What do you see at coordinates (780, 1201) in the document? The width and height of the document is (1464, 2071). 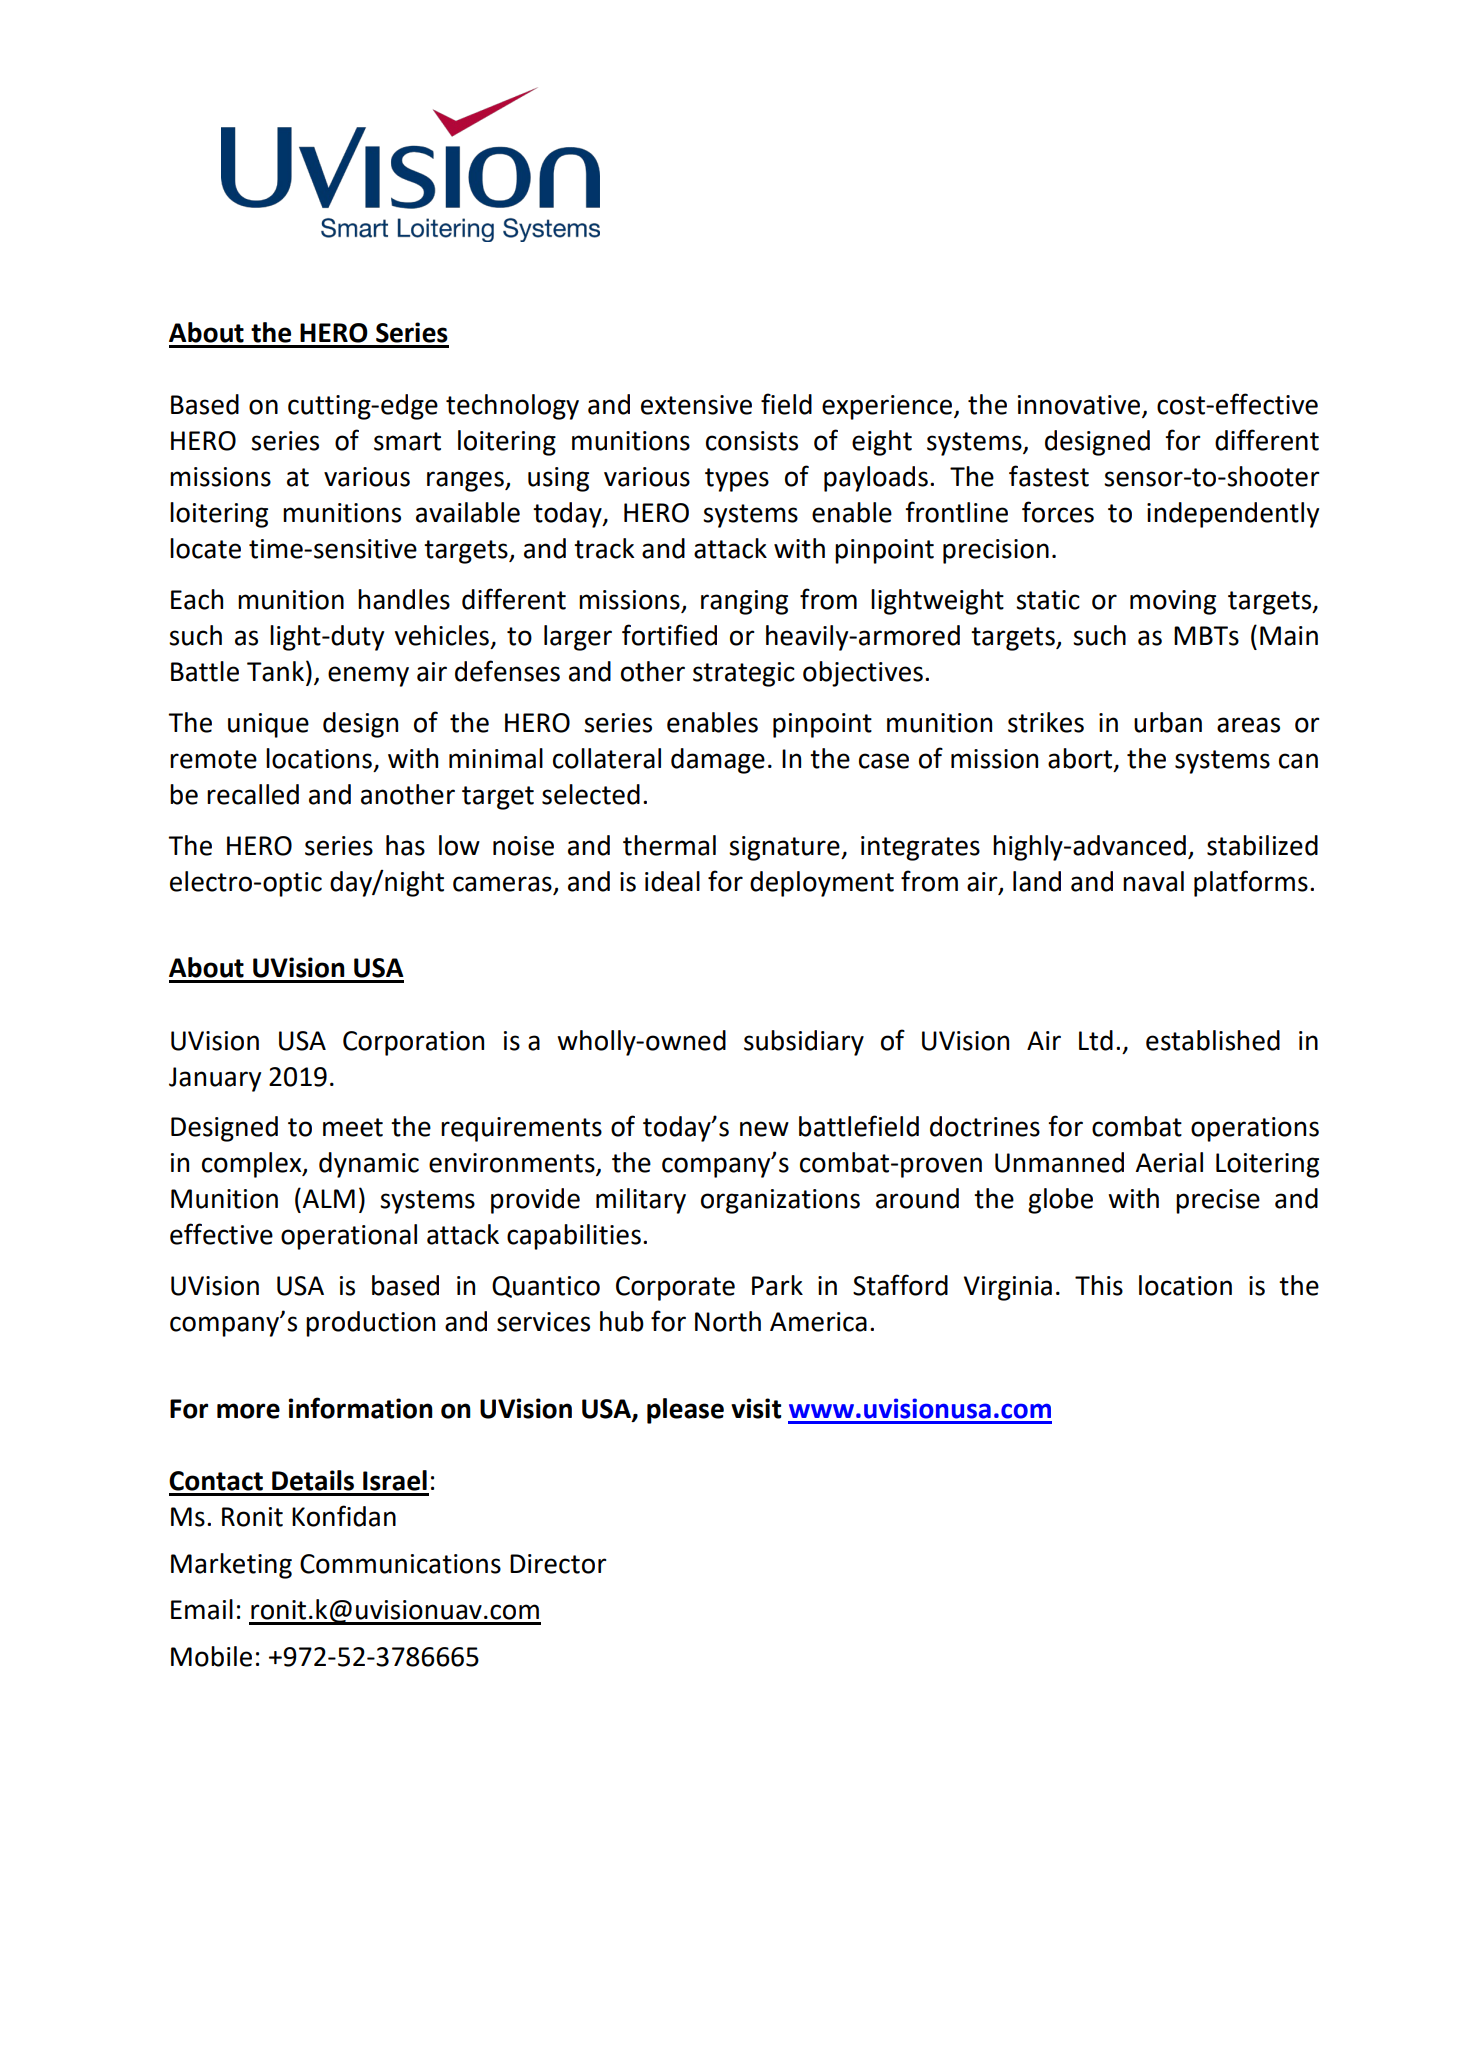 I see `organizations` at bounding box center [780, 1201].
